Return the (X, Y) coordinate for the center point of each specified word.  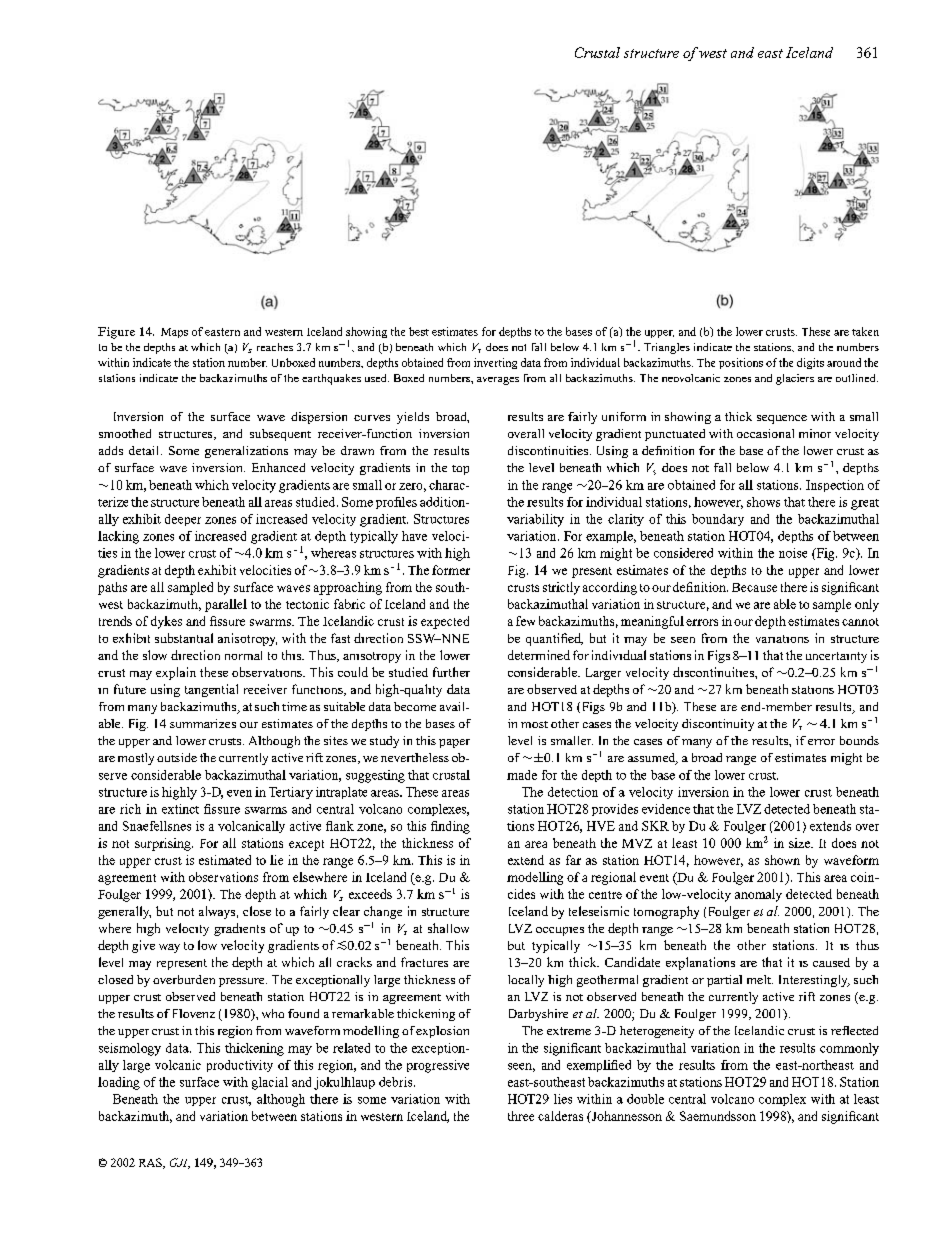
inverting (495, 363)
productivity (240, 1066)
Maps (174, 333)
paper (454, 743)
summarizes (203, 723)
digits (810, 363)
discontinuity (718, 725)
